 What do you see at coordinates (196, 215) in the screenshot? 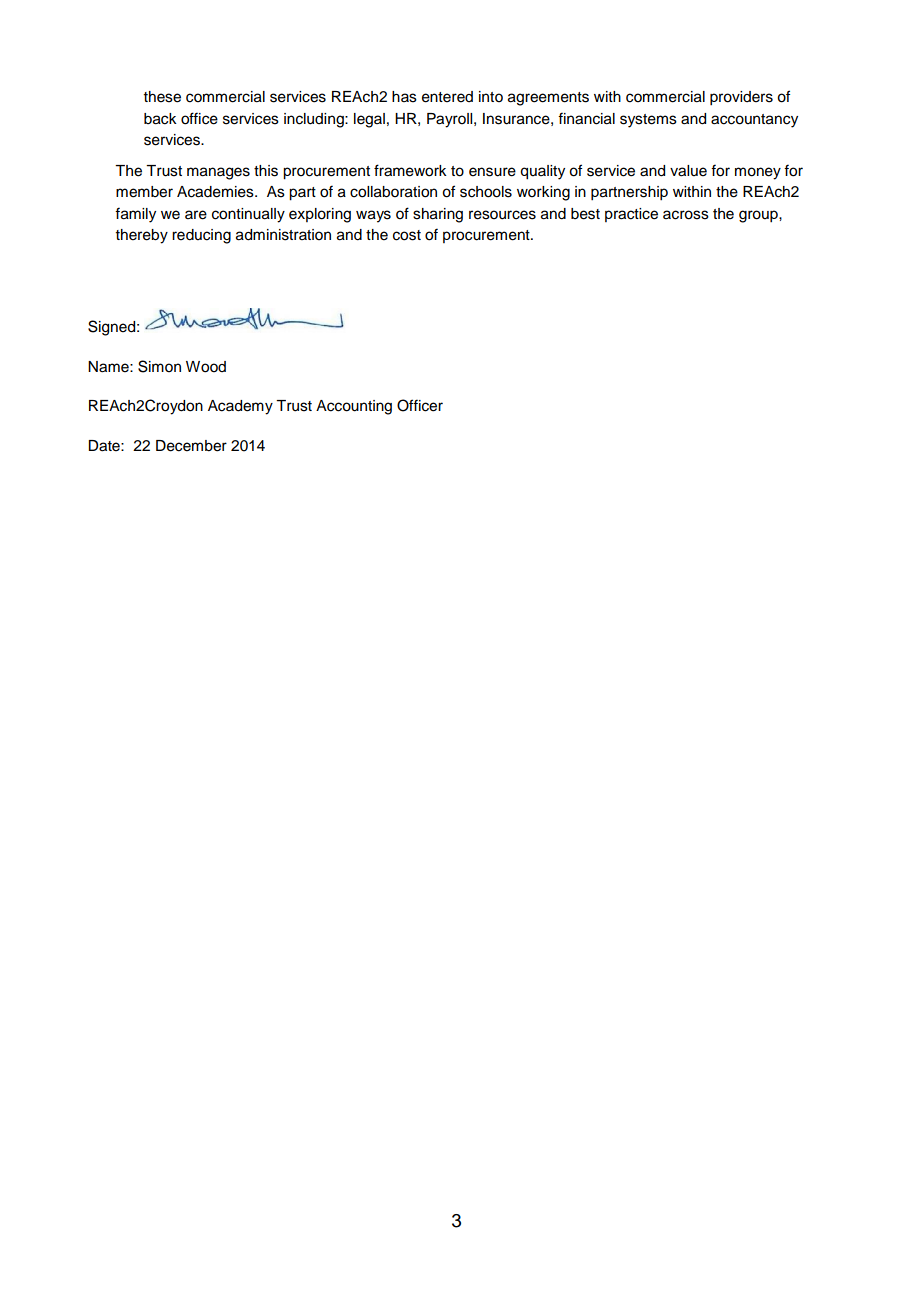
I see `are` at bounding box center [196, 215].
